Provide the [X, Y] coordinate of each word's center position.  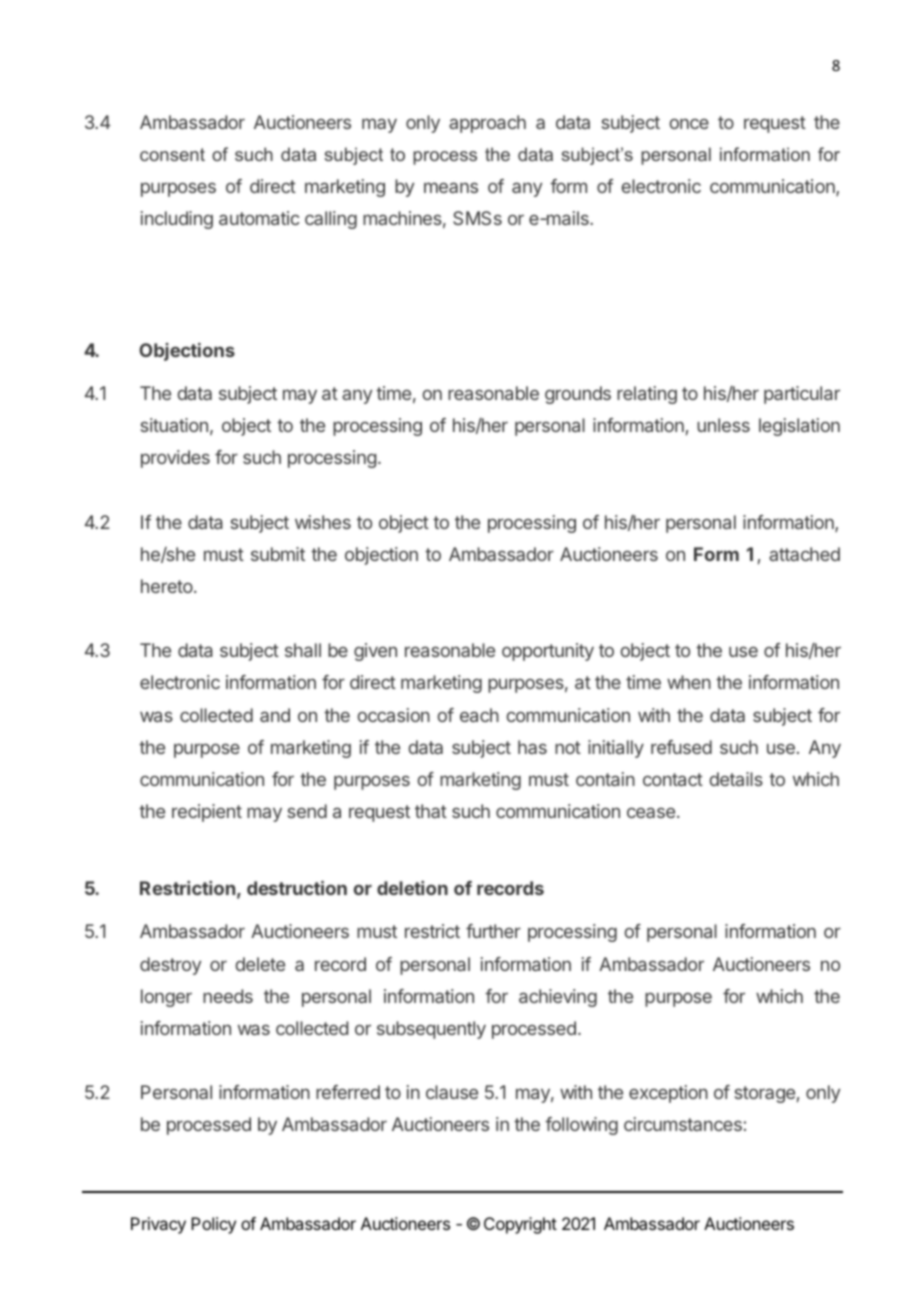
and [275, 715]
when [689, 682]
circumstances [683, 1124]
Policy [213, 1225]
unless [723, 425]
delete [260, 964]
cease [652, 812]
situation [174, 425]
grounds [578, 395]
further [493, 931]
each [479, 715]
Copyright [520, 1225]
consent [172, 154]
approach [487, 124]
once [689, 123]
